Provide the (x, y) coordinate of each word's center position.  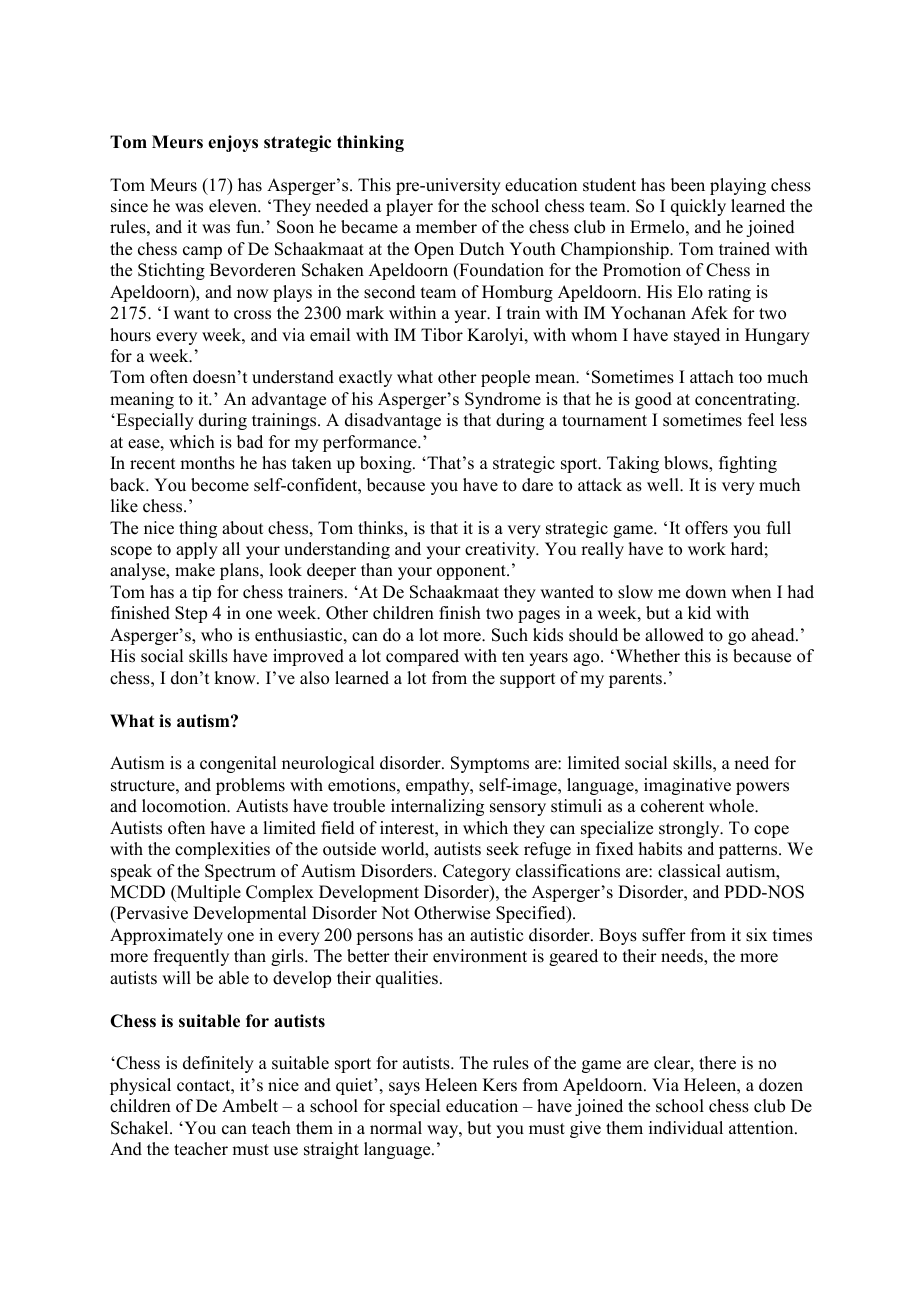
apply (197, 550)
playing (738, 186)
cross (252, 315)
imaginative (687, 786)
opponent (472, 572)
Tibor (442, 335)
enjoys (233, 143)
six (756, 935)
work (707, 549)
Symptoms (490, 764)
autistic (496, 935)
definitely (218, 1064)
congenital (238, 764)
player (409, 207)
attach (712, 377)
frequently (191, 957)
